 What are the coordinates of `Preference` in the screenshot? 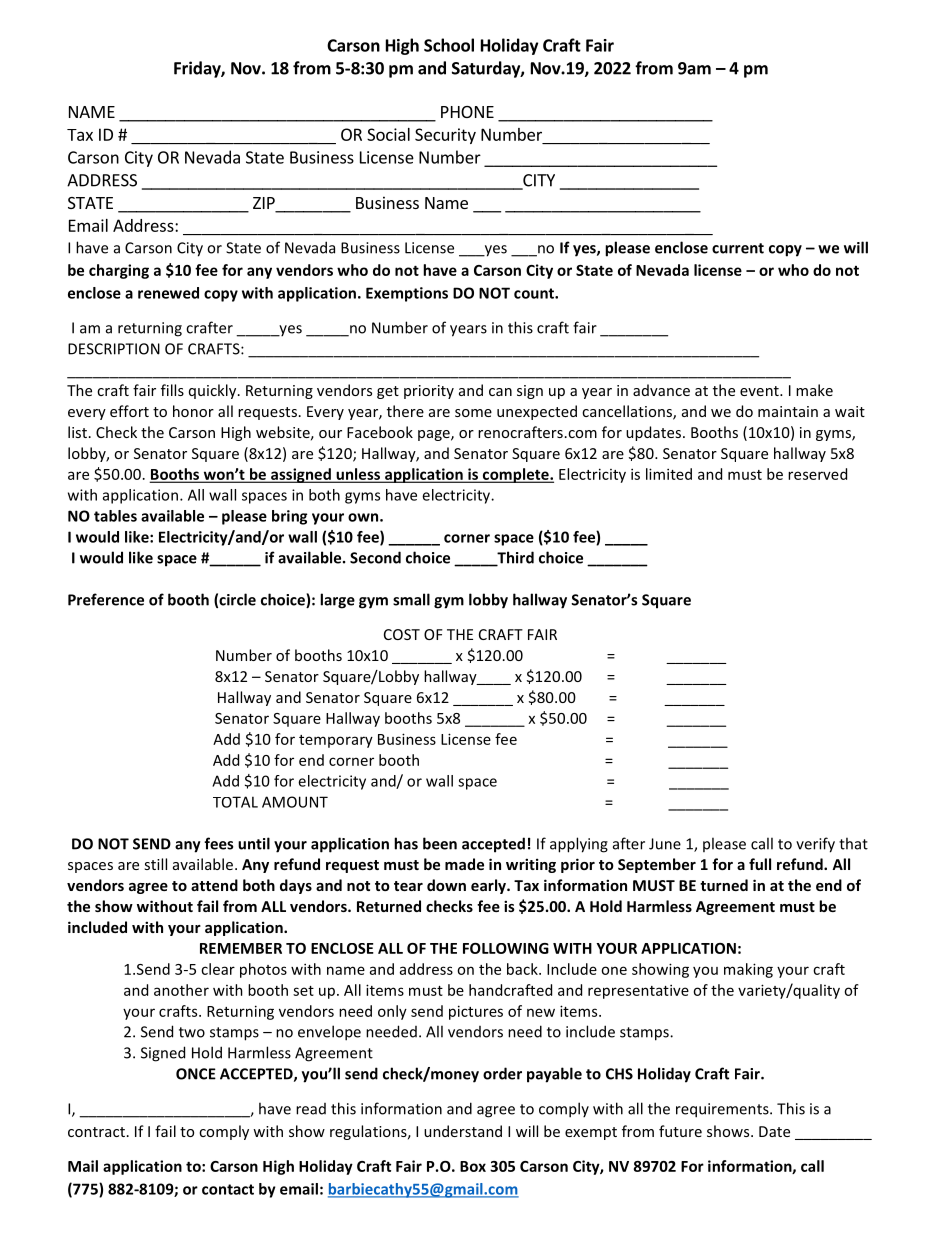 It's located at (106, 599).
